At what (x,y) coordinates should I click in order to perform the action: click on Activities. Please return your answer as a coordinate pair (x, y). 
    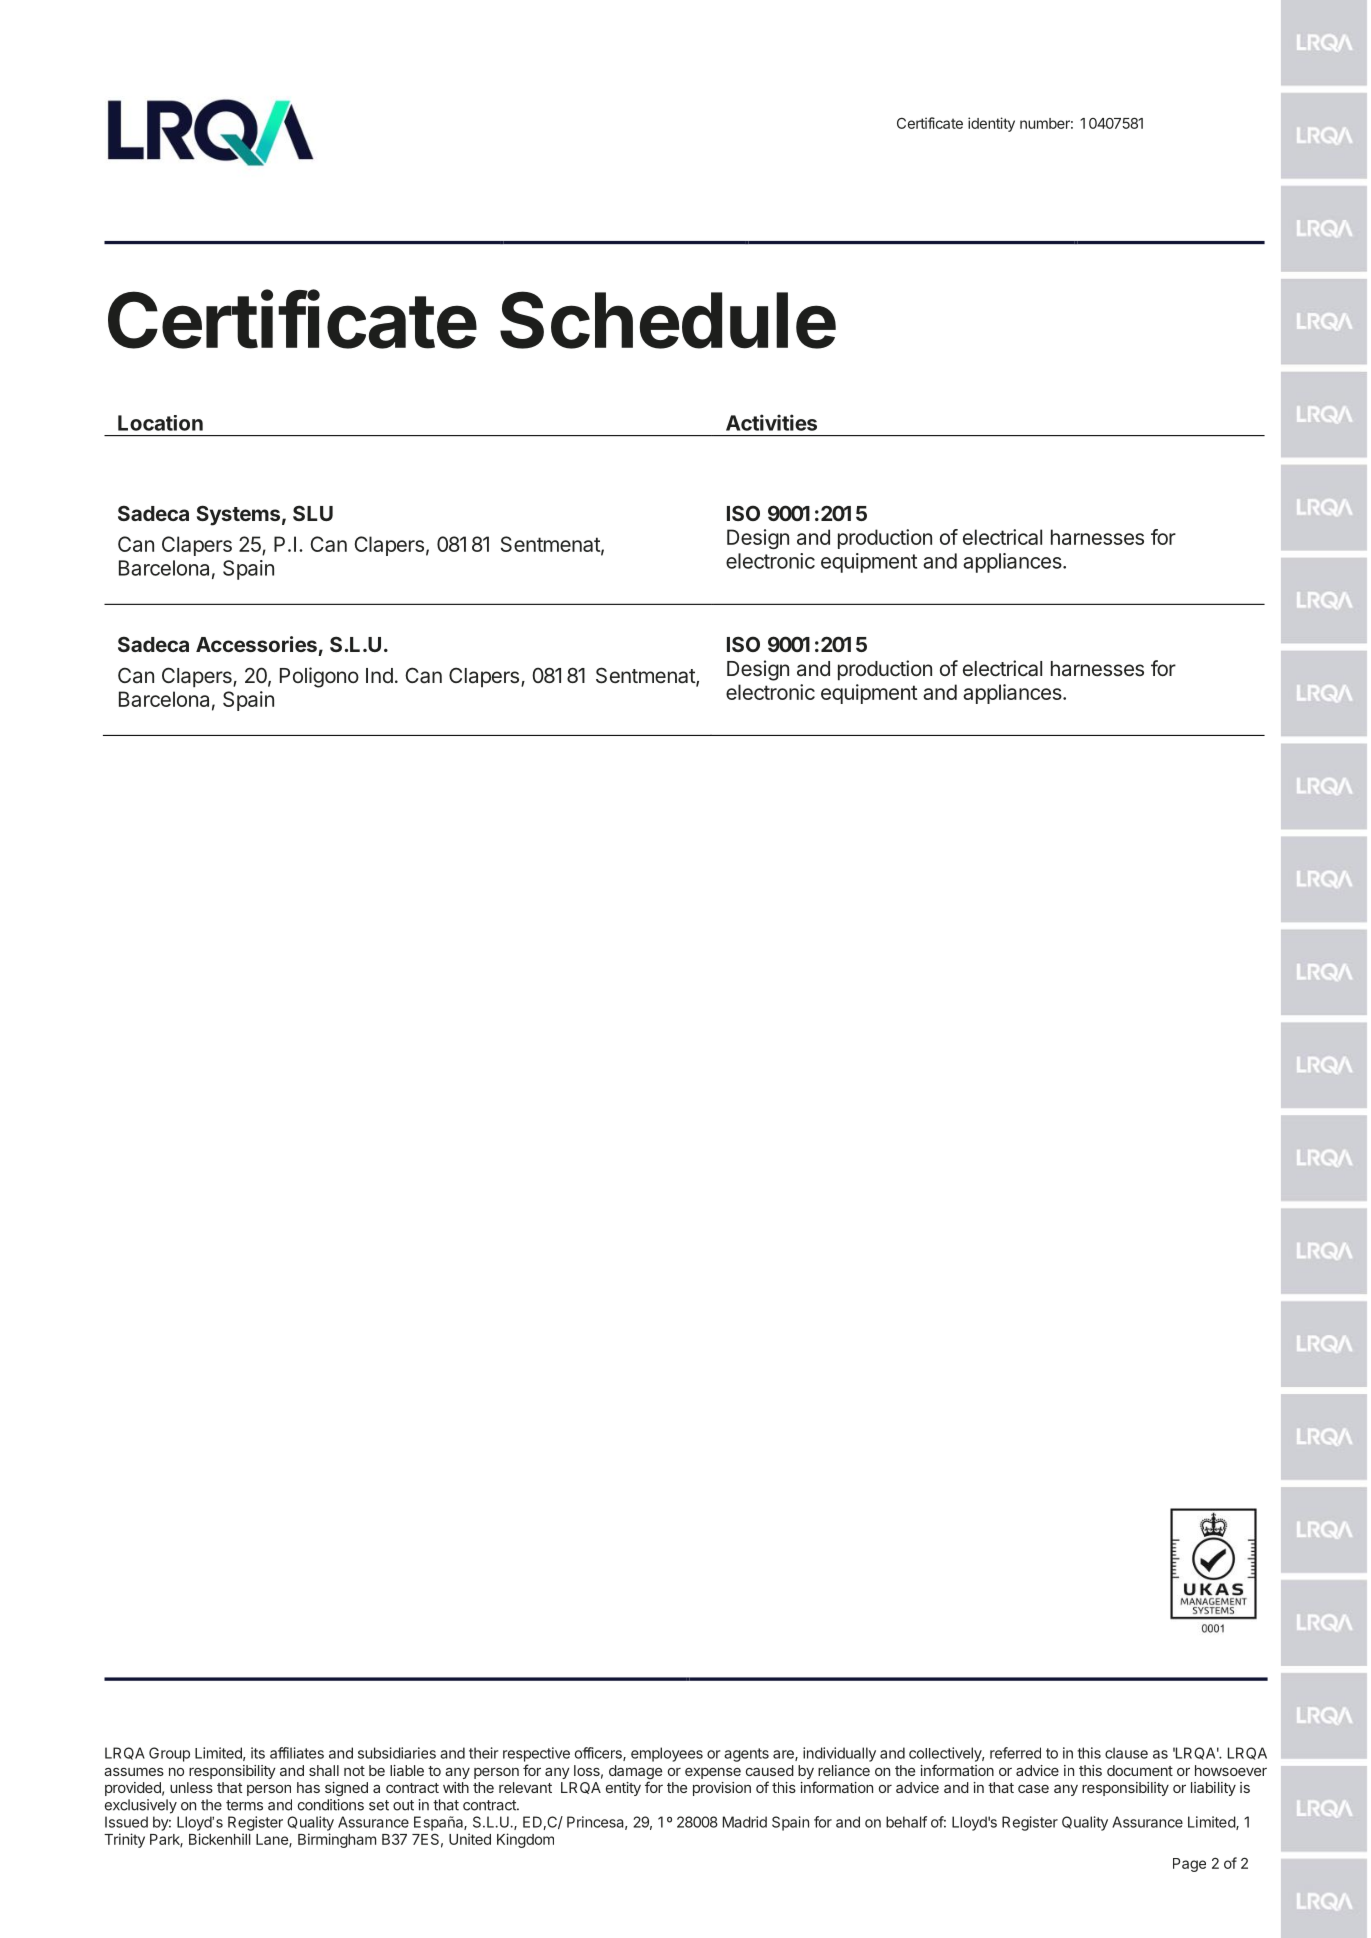
    Looking at the image, I should click on (771, 422).
